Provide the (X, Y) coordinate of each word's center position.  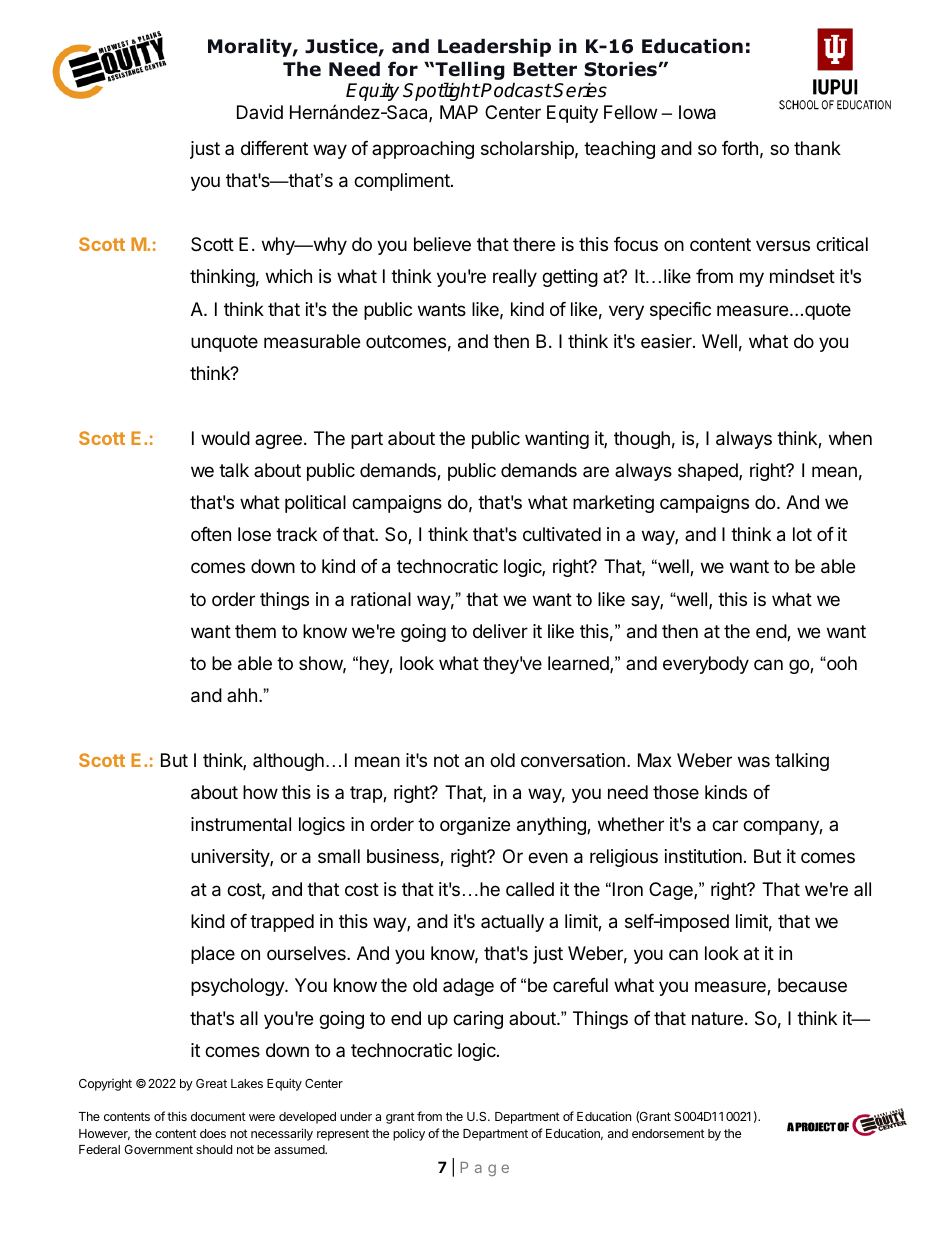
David (260, 112)
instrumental (241, 824)
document (218, 1116)
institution (703, 856)
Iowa (697, 112)
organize (475, 826)
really (515, 278)
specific (680, 311)
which (289, 276)
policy (409, 1135)
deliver (500, 631)
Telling (469, 72)
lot (802, 534)
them (255, 631)
